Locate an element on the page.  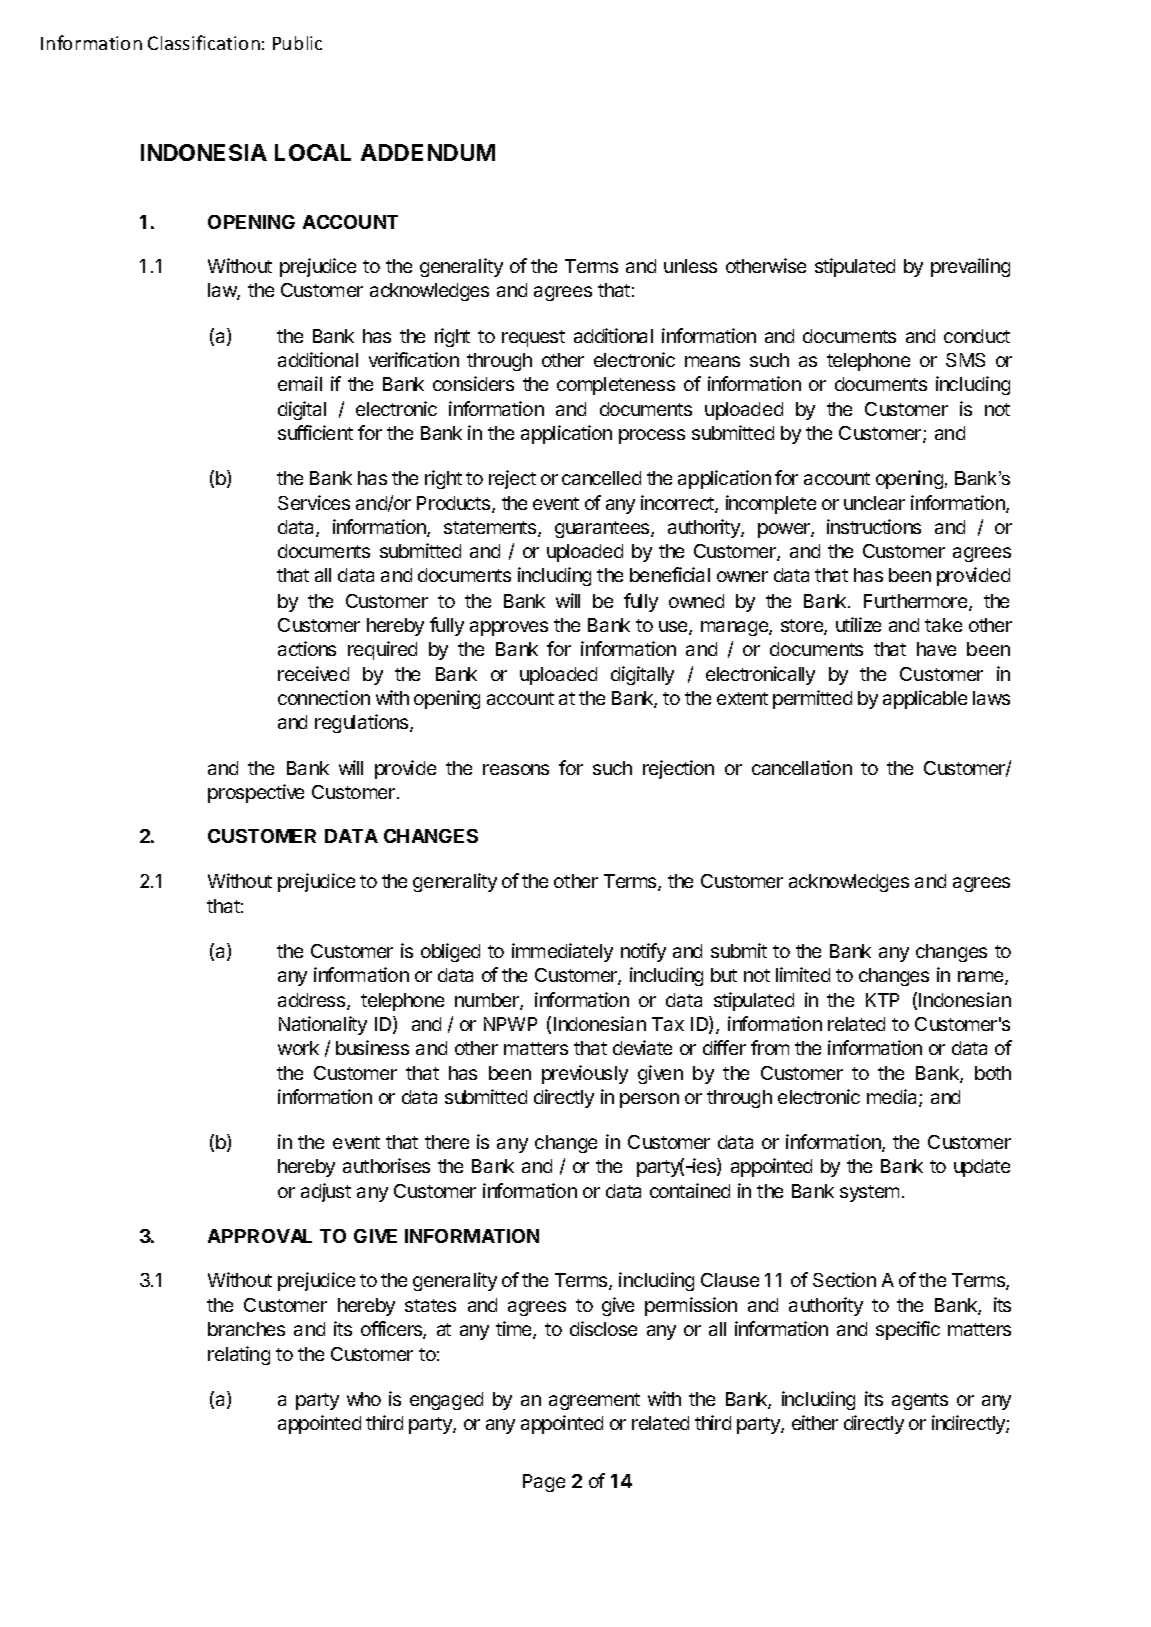
applicable is located at coordinates (925, 699).
